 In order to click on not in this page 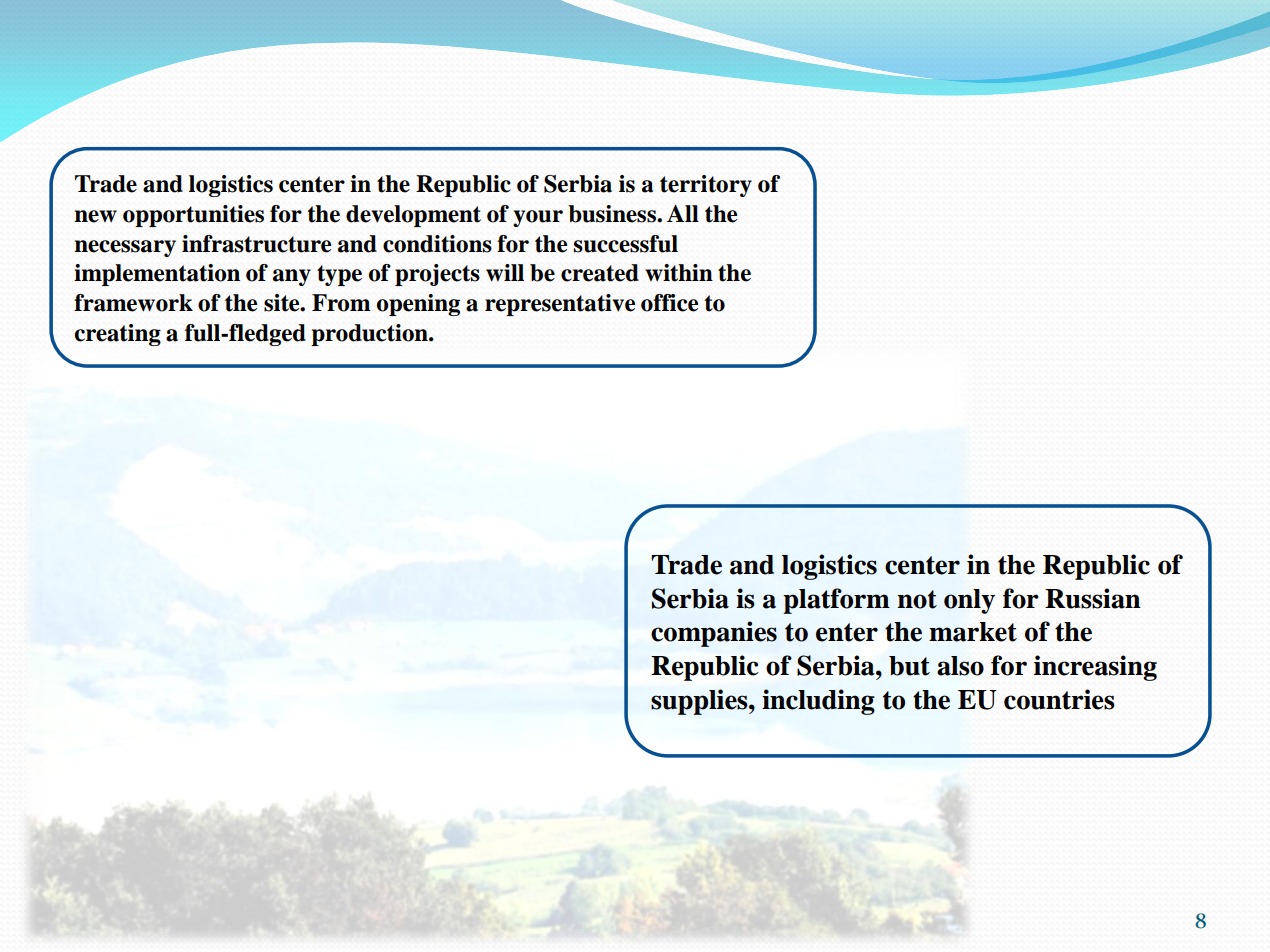, I will do `click(917, 599)`.
